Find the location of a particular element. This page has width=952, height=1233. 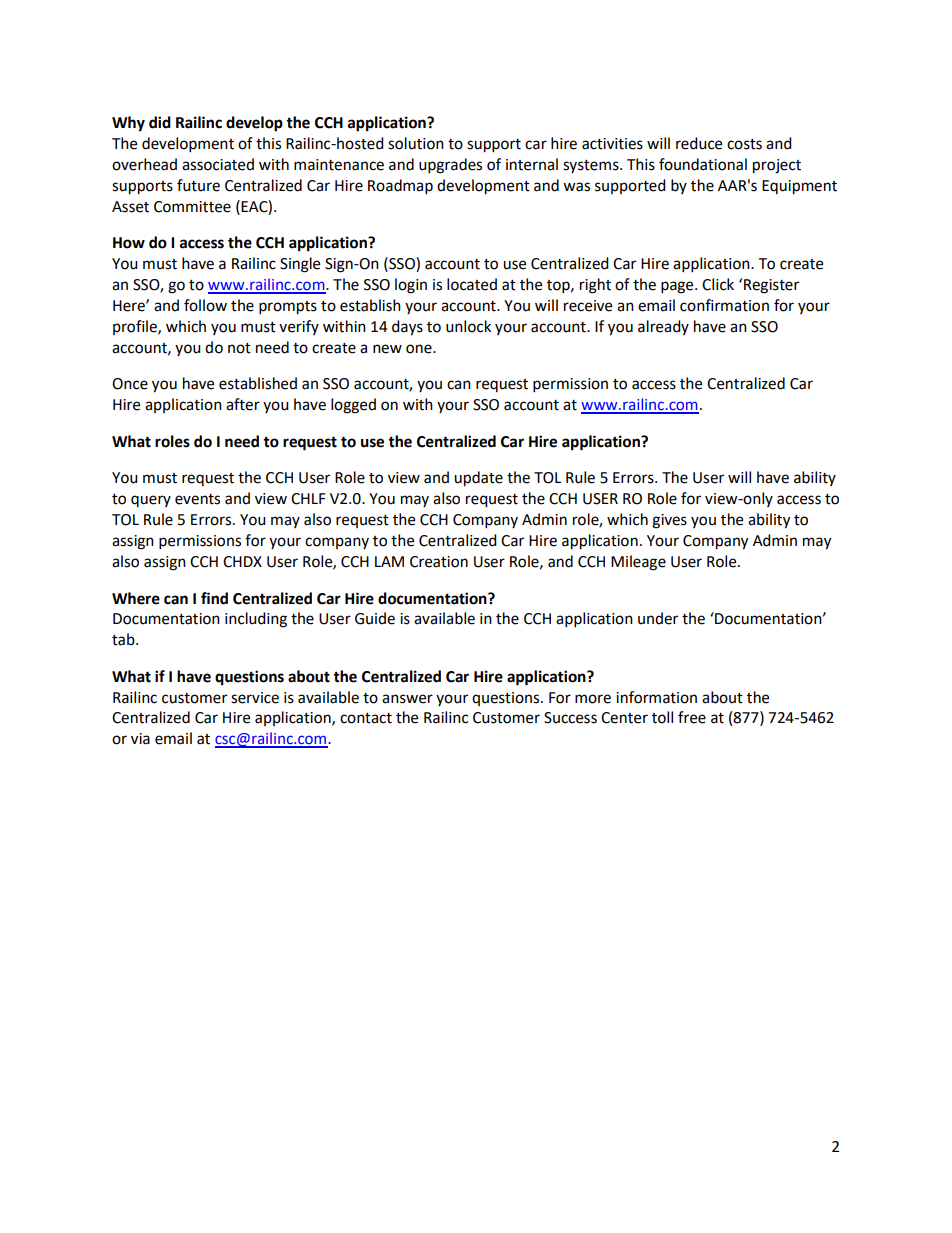

solution is located at coordinates (416, 143).
